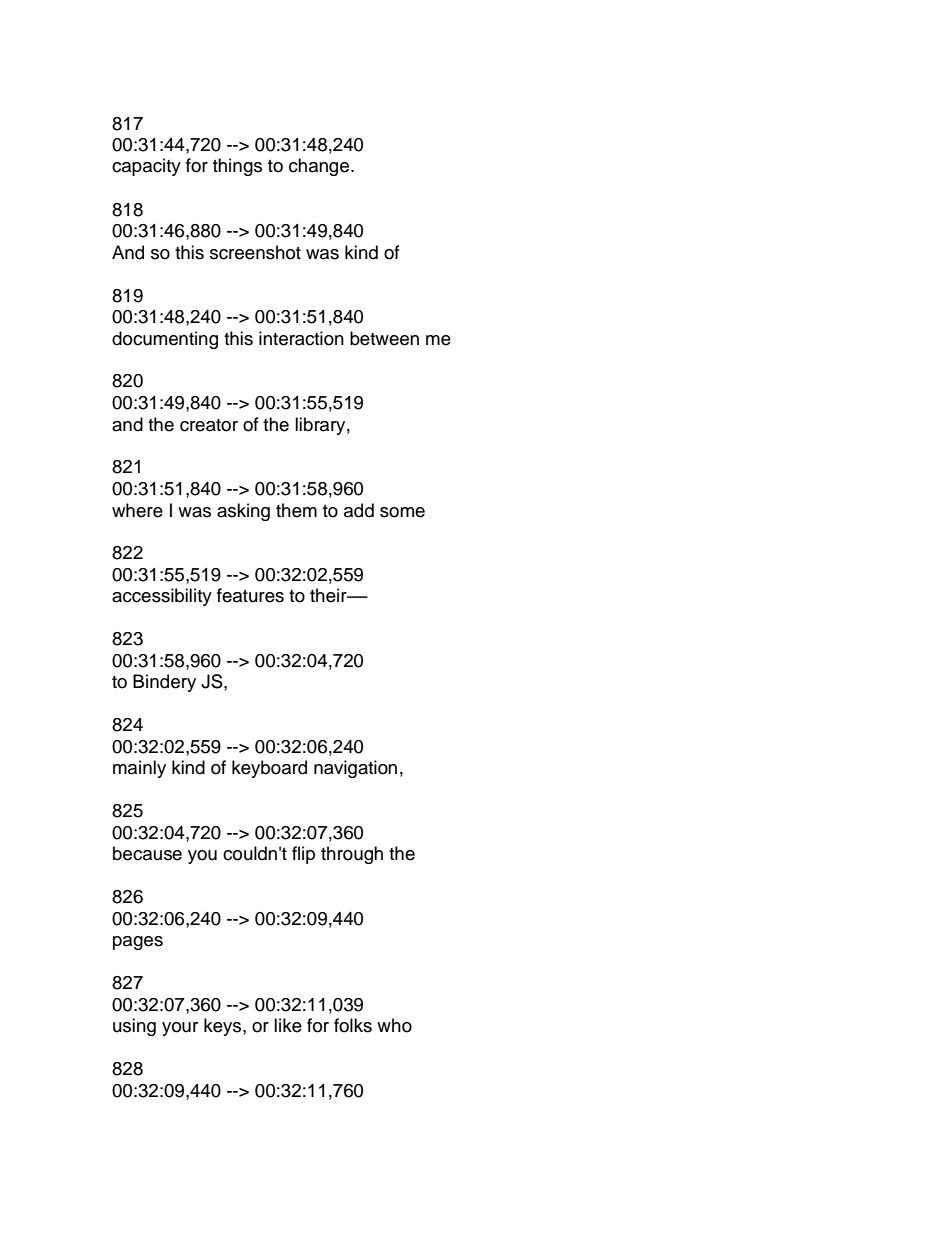  Describe the element at coordinates (146, 167) in the image. I see `capacity` at that location.
